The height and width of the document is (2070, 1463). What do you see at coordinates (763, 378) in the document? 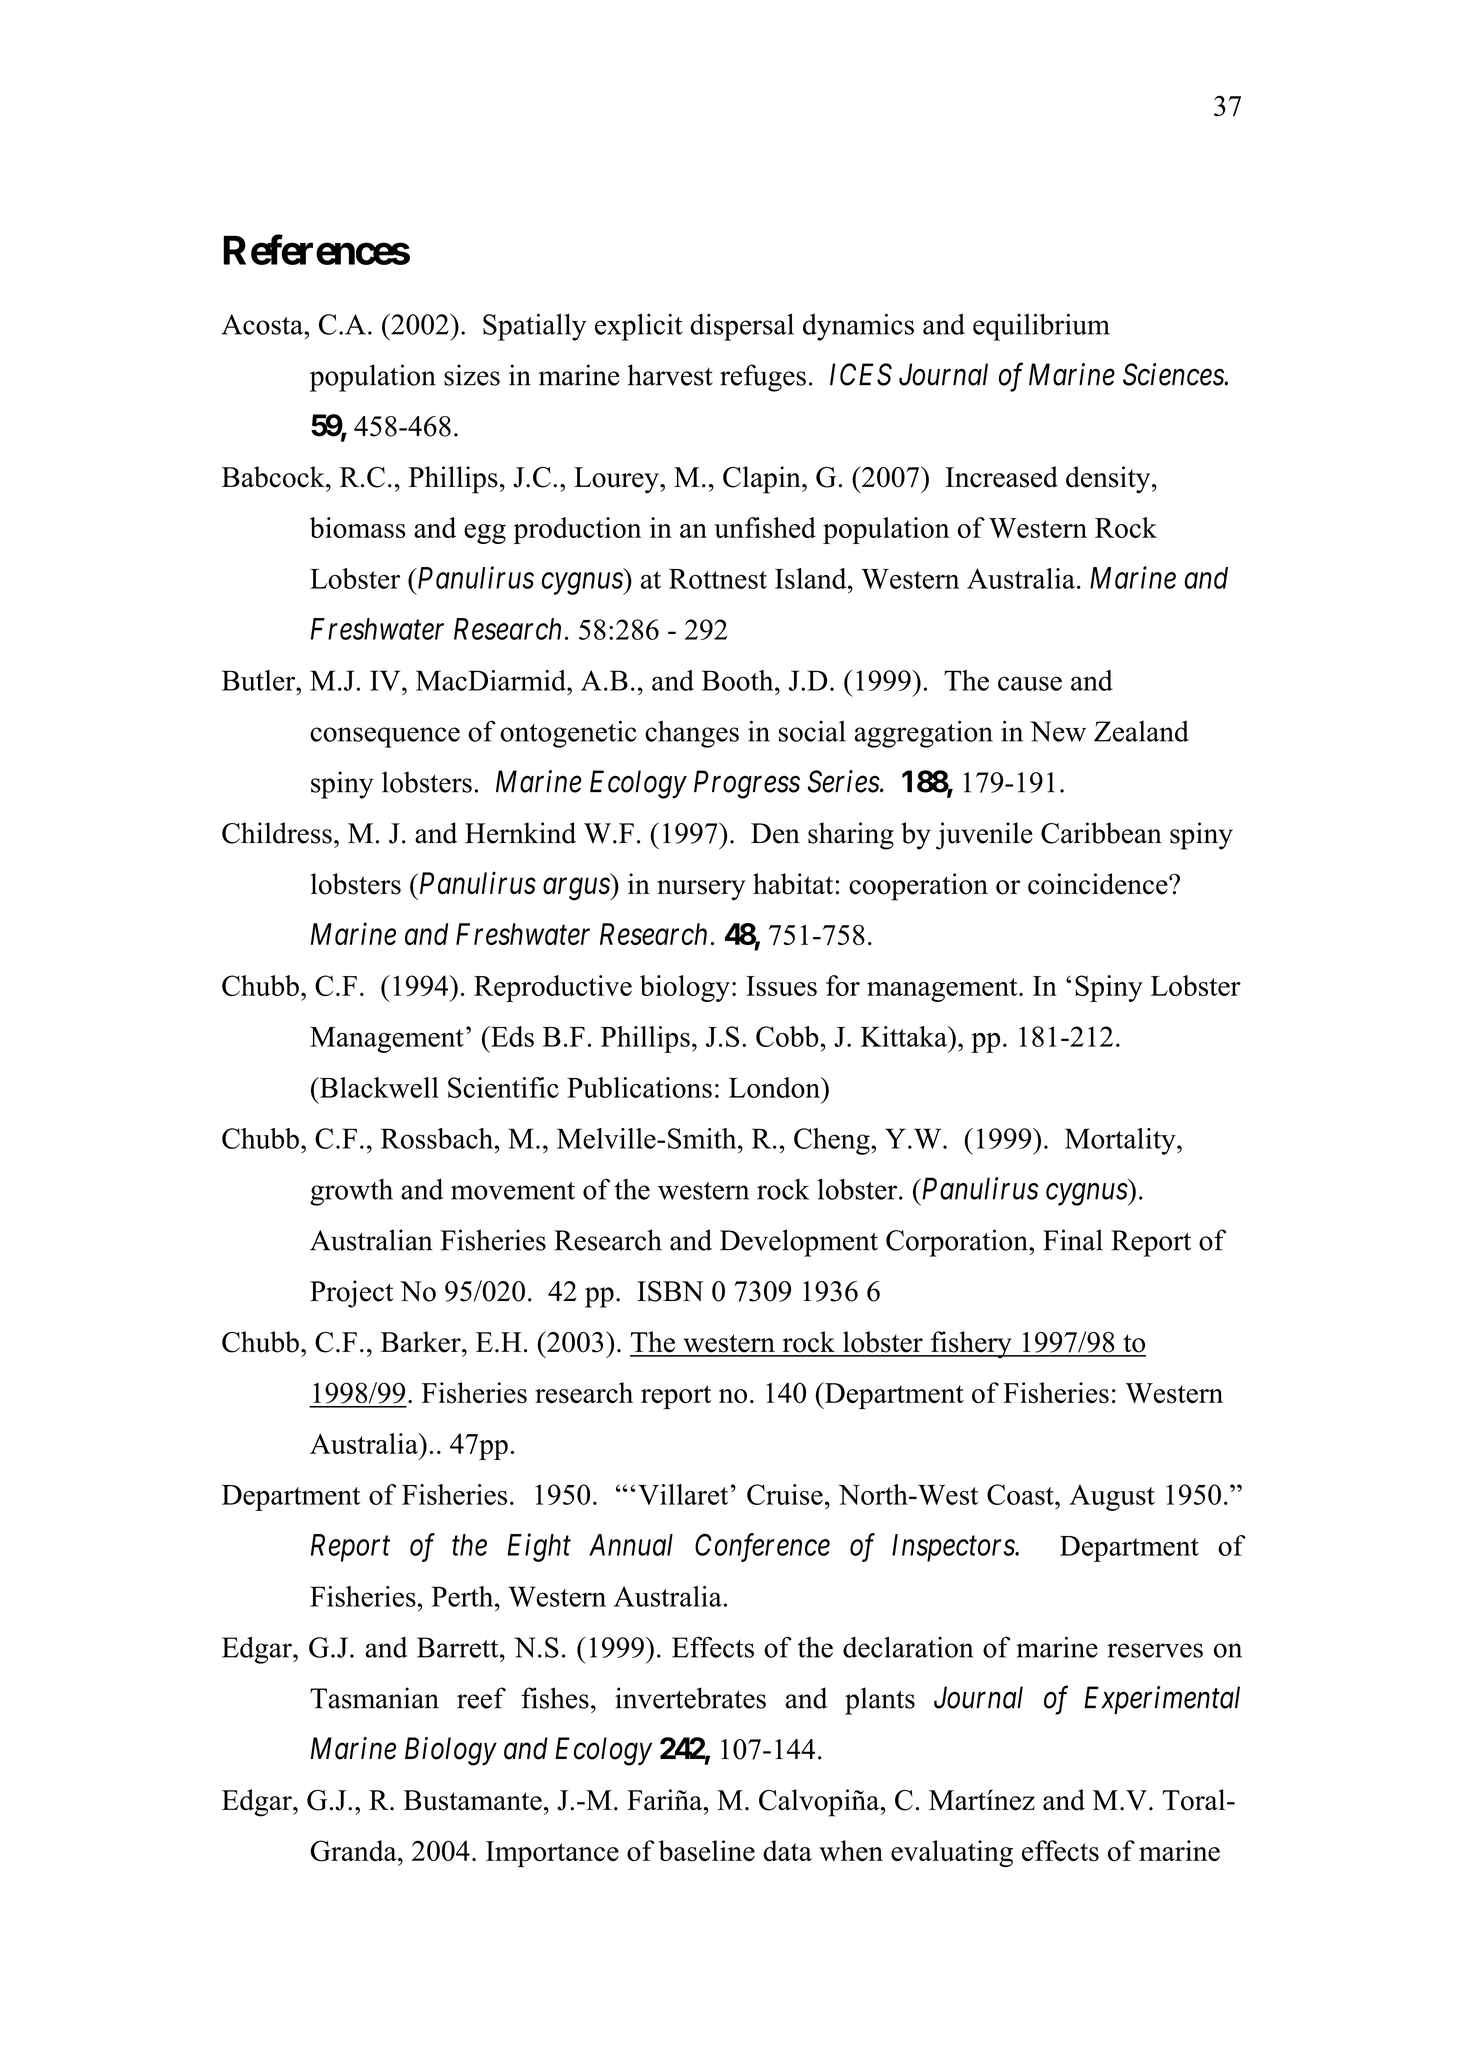
I see `refuges` at bounding box center [763, 378].
